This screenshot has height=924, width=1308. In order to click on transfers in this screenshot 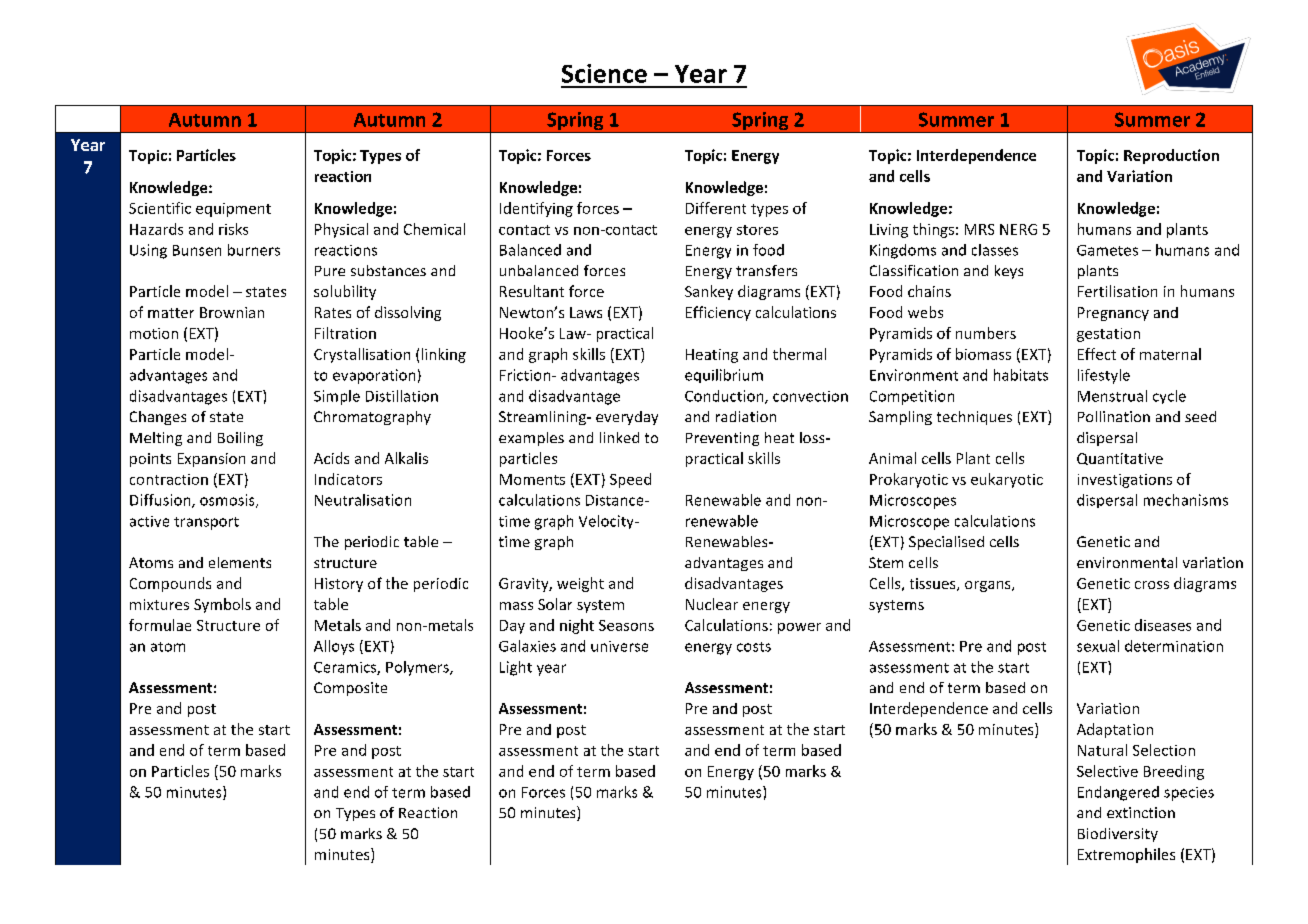, I will do `click(766, 270)`.
